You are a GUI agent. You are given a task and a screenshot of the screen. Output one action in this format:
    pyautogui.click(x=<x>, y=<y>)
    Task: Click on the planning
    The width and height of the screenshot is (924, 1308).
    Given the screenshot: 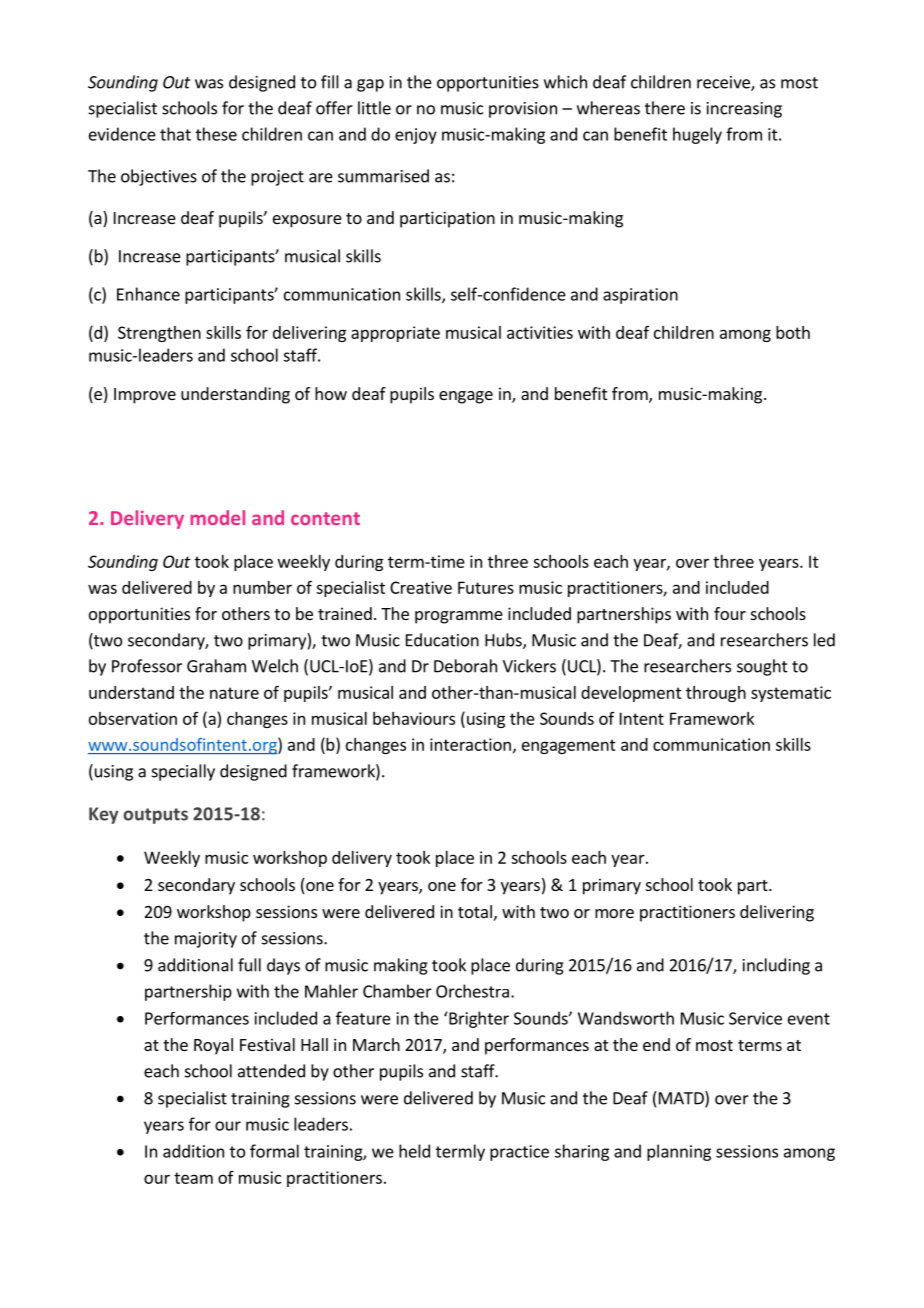 What is the action you would take?
    pyautogui.click(x=679, y=1152)
